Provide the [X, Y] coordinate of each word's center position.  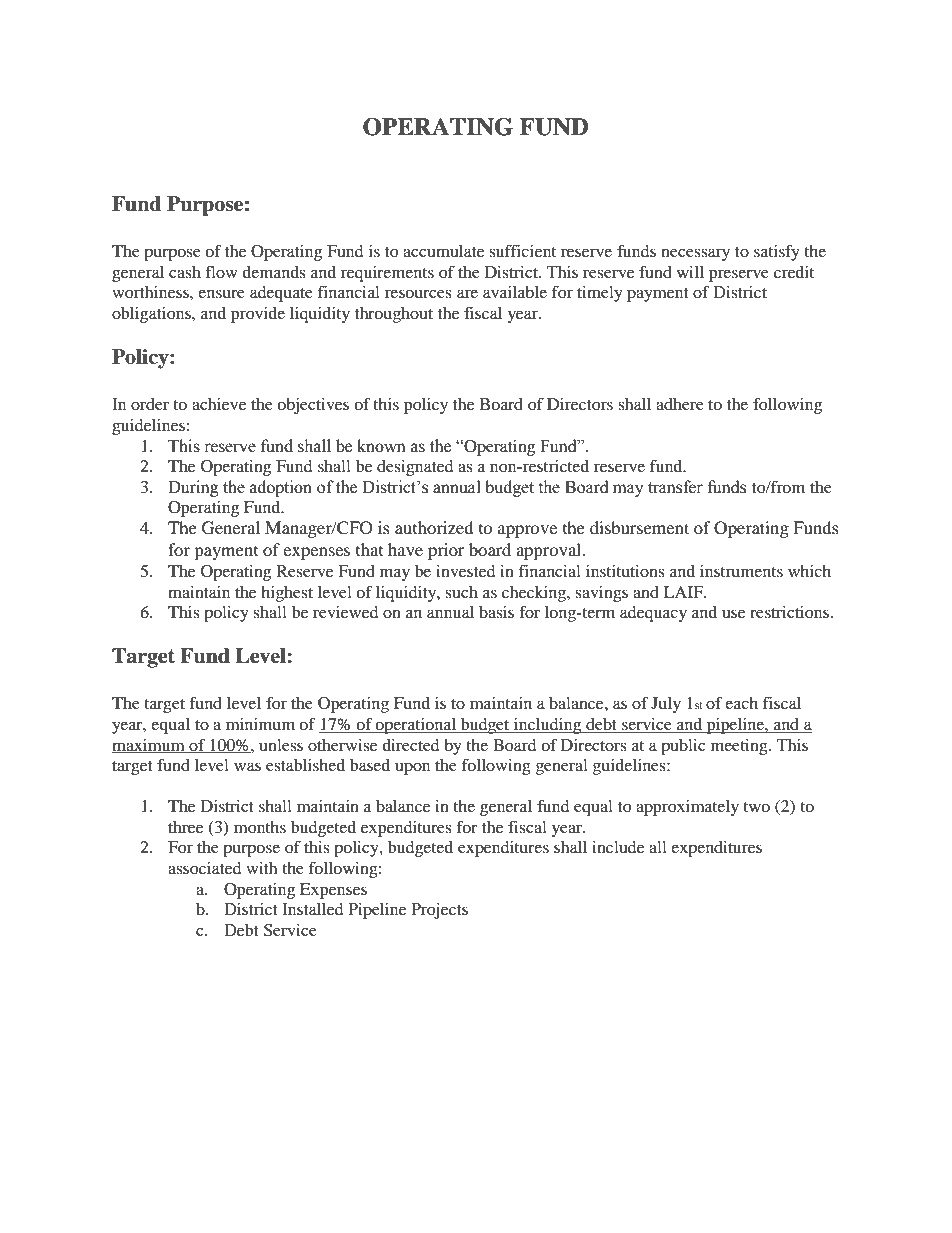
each [741, 703]
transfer [675, 487]
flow [222, 271]
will [690, 272]
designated [415, 468]
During [193, 488]
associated [205, 868]
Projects [439, 911]
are [467, 293]
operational [416, 726]
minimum [260, 724]
